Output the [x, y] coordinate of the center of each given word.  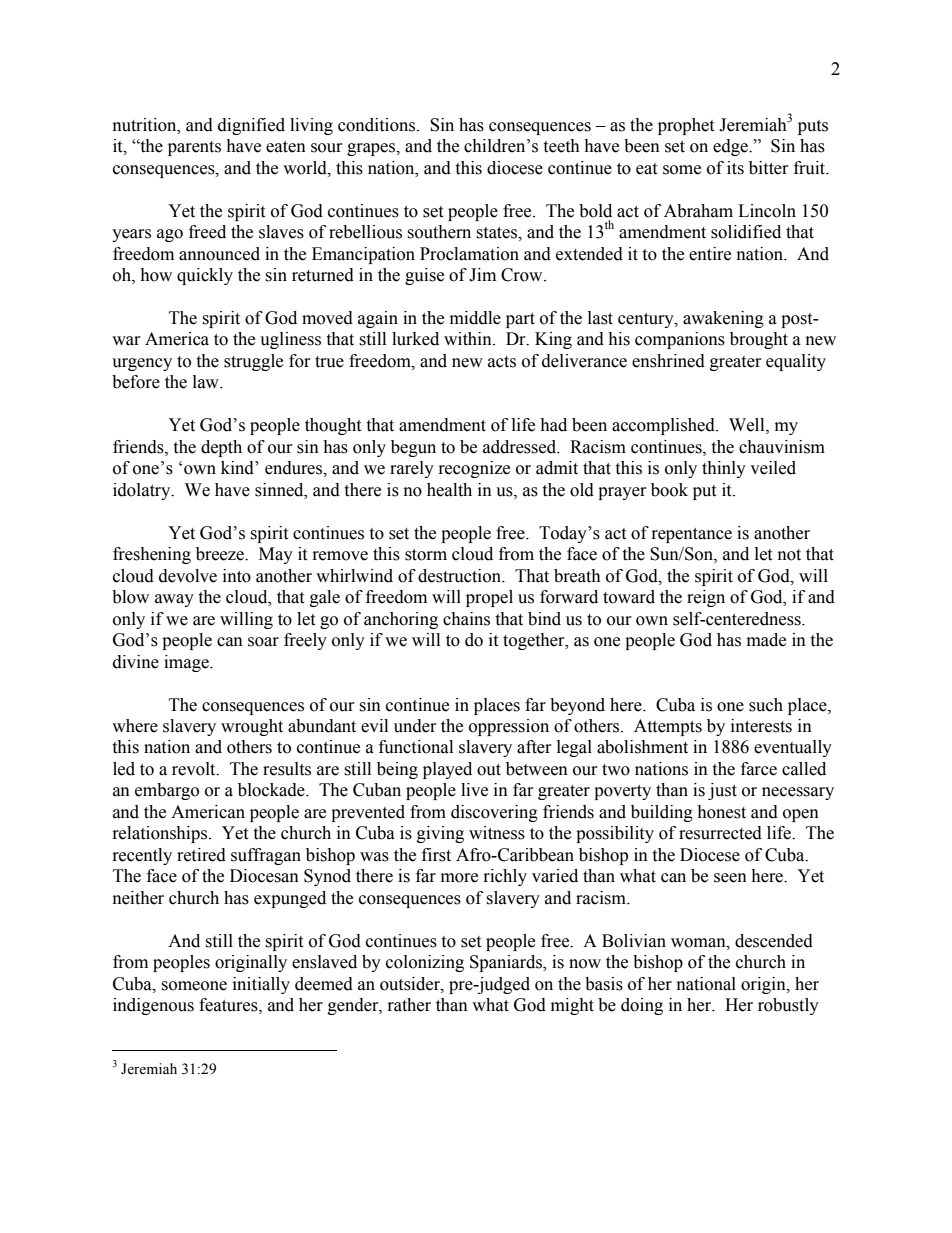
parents [194, 148]
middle [475, 318]
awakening [723, 319]
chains [466, 619]
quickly [205, 276]
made [766, 640]
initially [261, 985]
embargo [167, 791]
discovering [494, 813]
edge [731, 147]
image [187, 663]
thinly [724, 469]
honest [721, 812]
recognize [474, 469]
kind [238, 468]
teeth [561, 146]
